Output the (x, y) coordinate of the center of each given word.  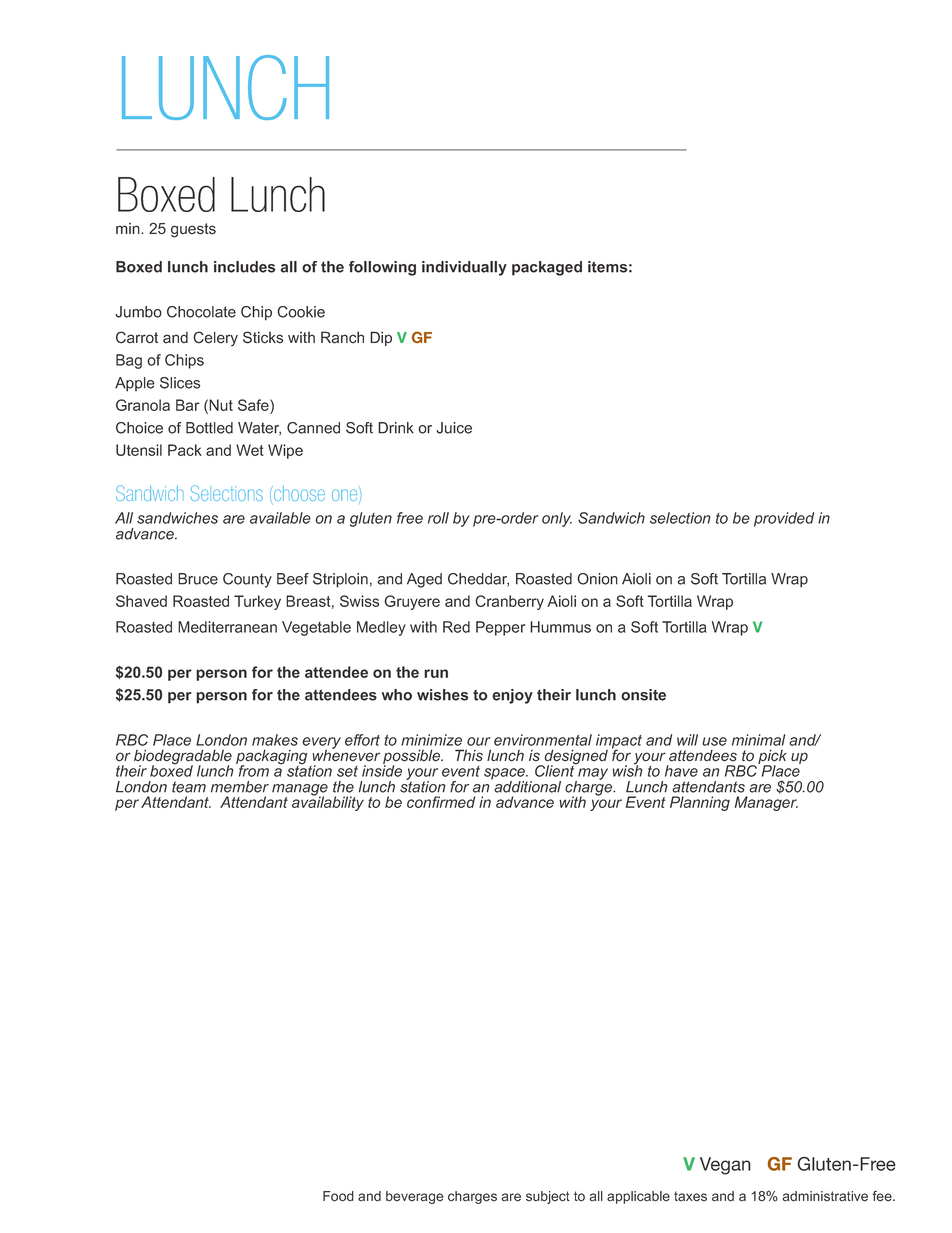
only (557, 519)
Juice (454, 428)
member (240, 787)
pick (772, 758)
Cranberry (509, 602)
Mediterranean (227, 627)
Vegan (725, 1166)
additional (526, 786)
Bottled (209, 428)
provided (784, 519)
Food (338, 1196)
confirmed (441, 802)
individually (464, 268)
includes (244, 267)
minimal (758, 740)
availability (328, 802)
